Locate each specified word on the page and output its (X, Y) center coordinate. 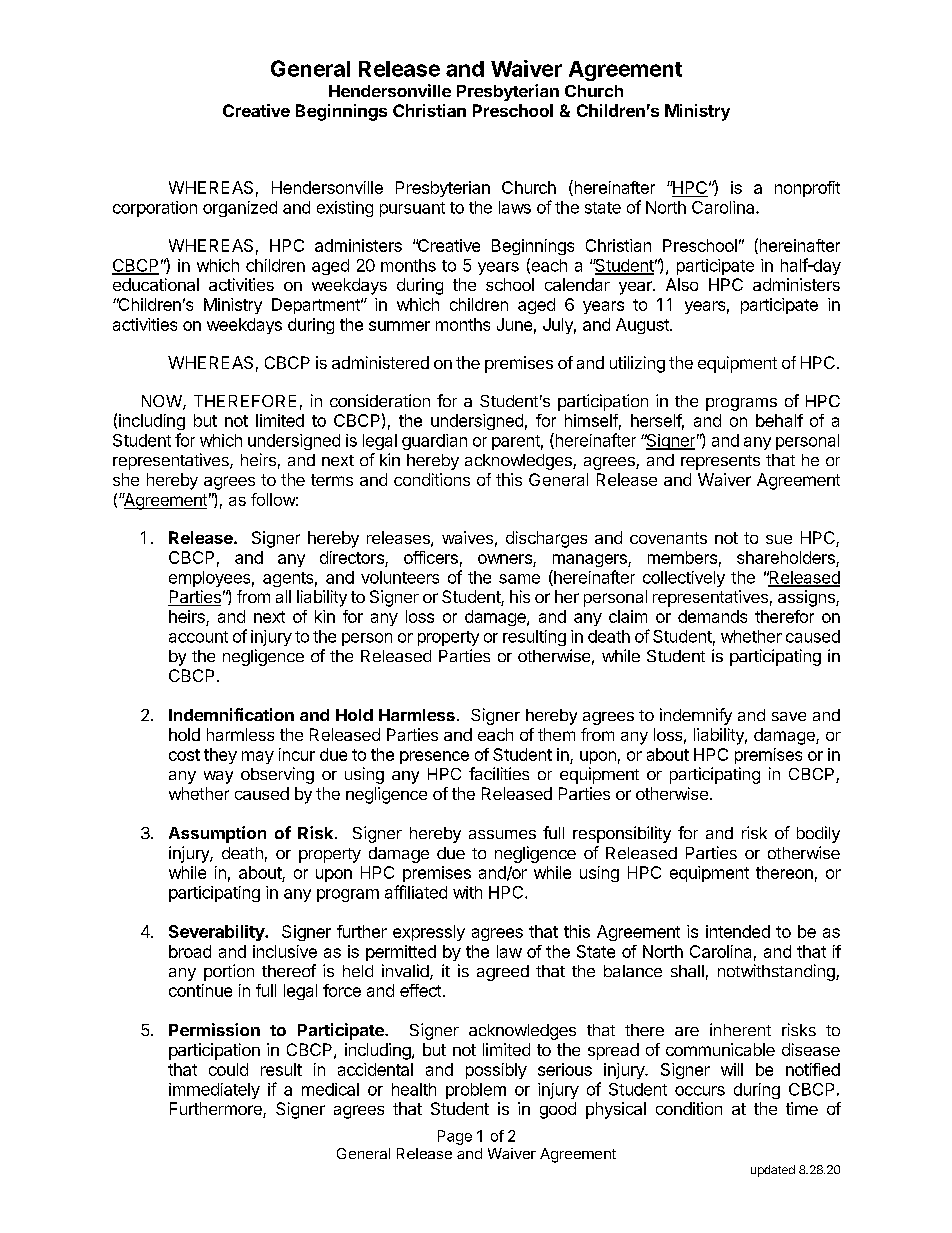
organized (240, 209)
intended (738, 931)
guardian (434, 442)
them (556, 734)
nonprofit (807, 189)
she (126, 479)
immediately (214, 1091)
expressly (429, 933)
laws (515, 207)
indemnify (696, 716)
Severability (217, 933)
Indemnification (231, 714)
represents (720, 462)
